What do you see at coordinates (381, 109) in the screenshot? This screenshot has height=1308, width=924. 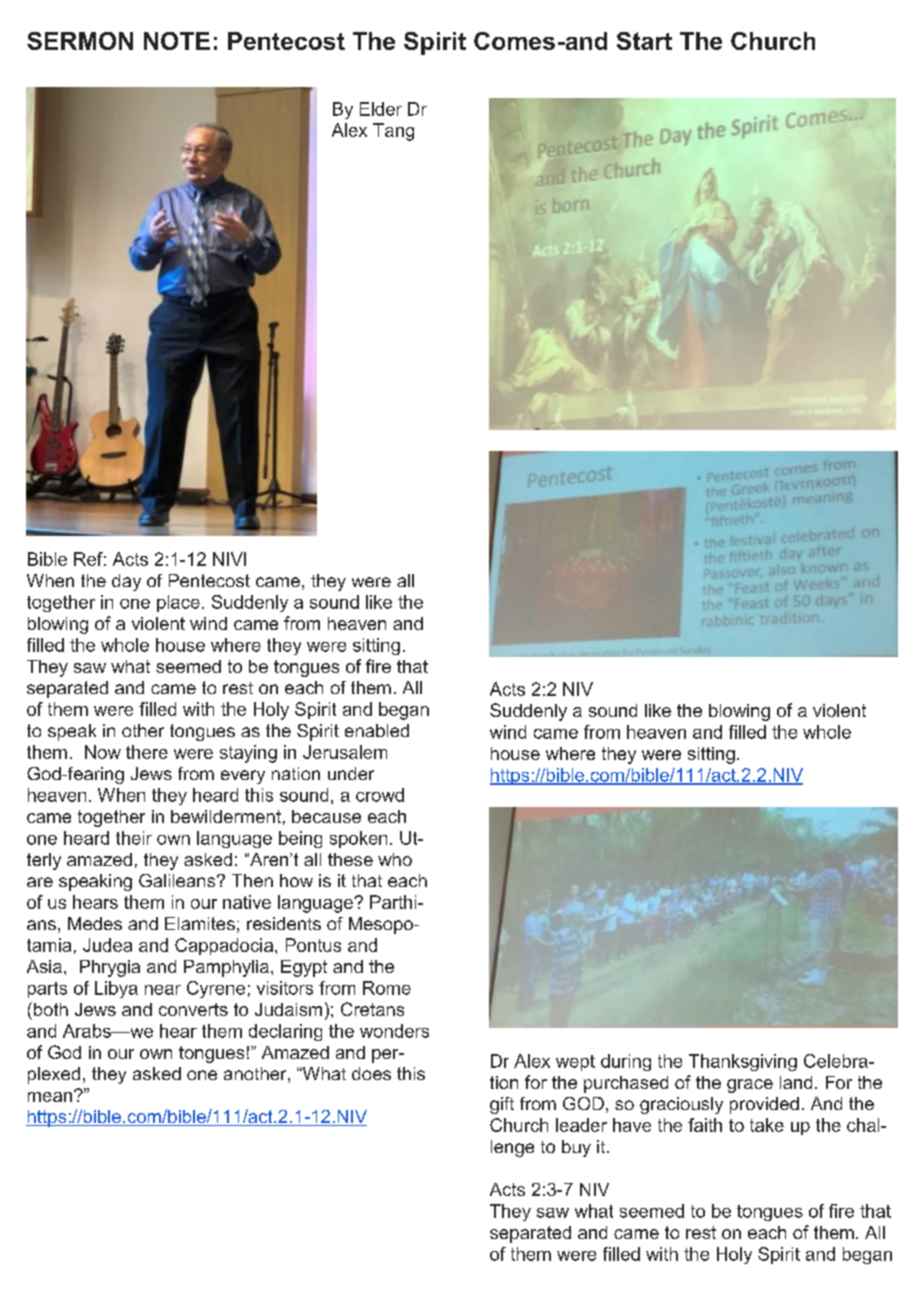 I see `Elder` at bounding box center [381, 109].
